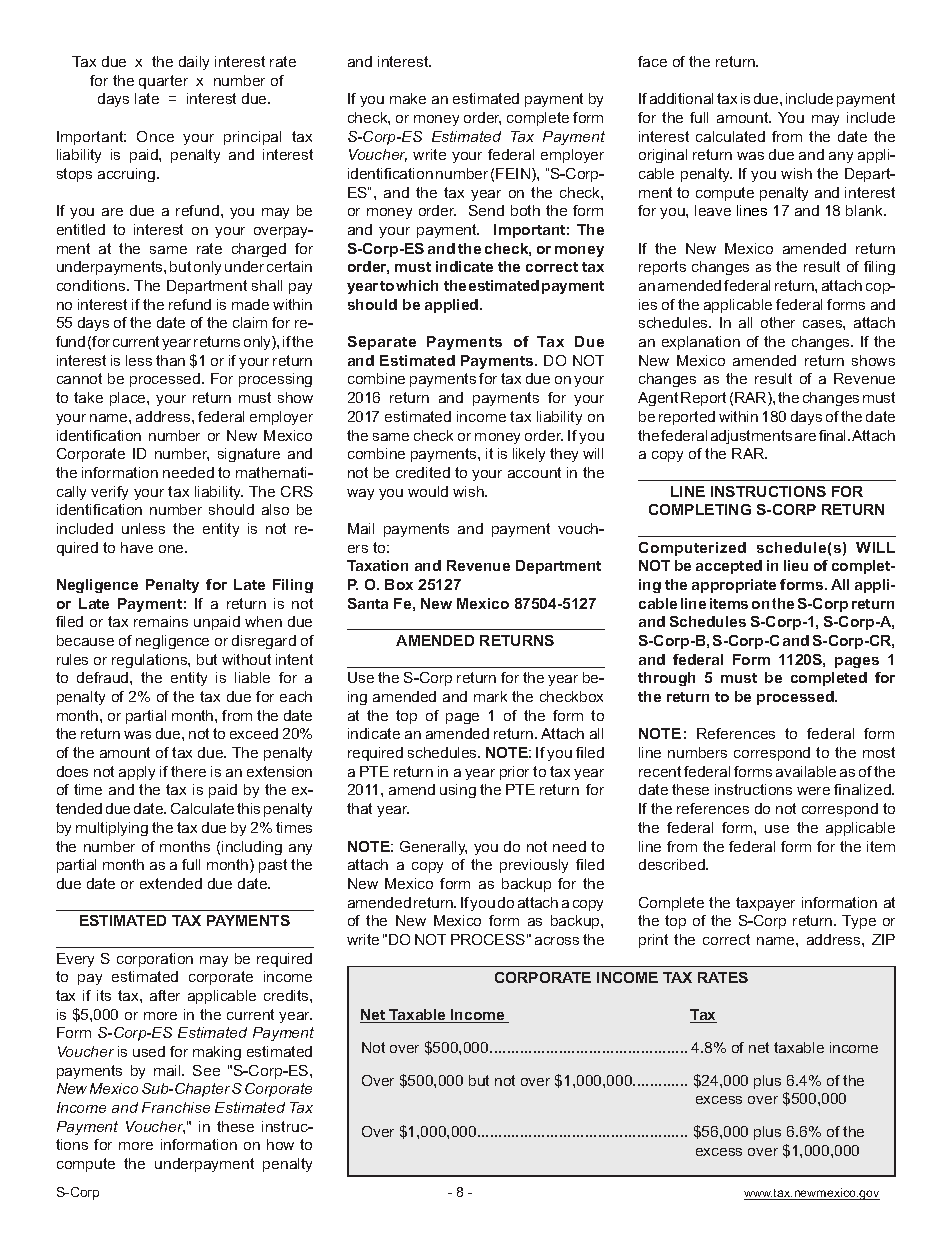 This image has width=952, height=1233. What do you see at coordinates (408, 98) in the image?
I see `make` at bounding box center [408, 98].
